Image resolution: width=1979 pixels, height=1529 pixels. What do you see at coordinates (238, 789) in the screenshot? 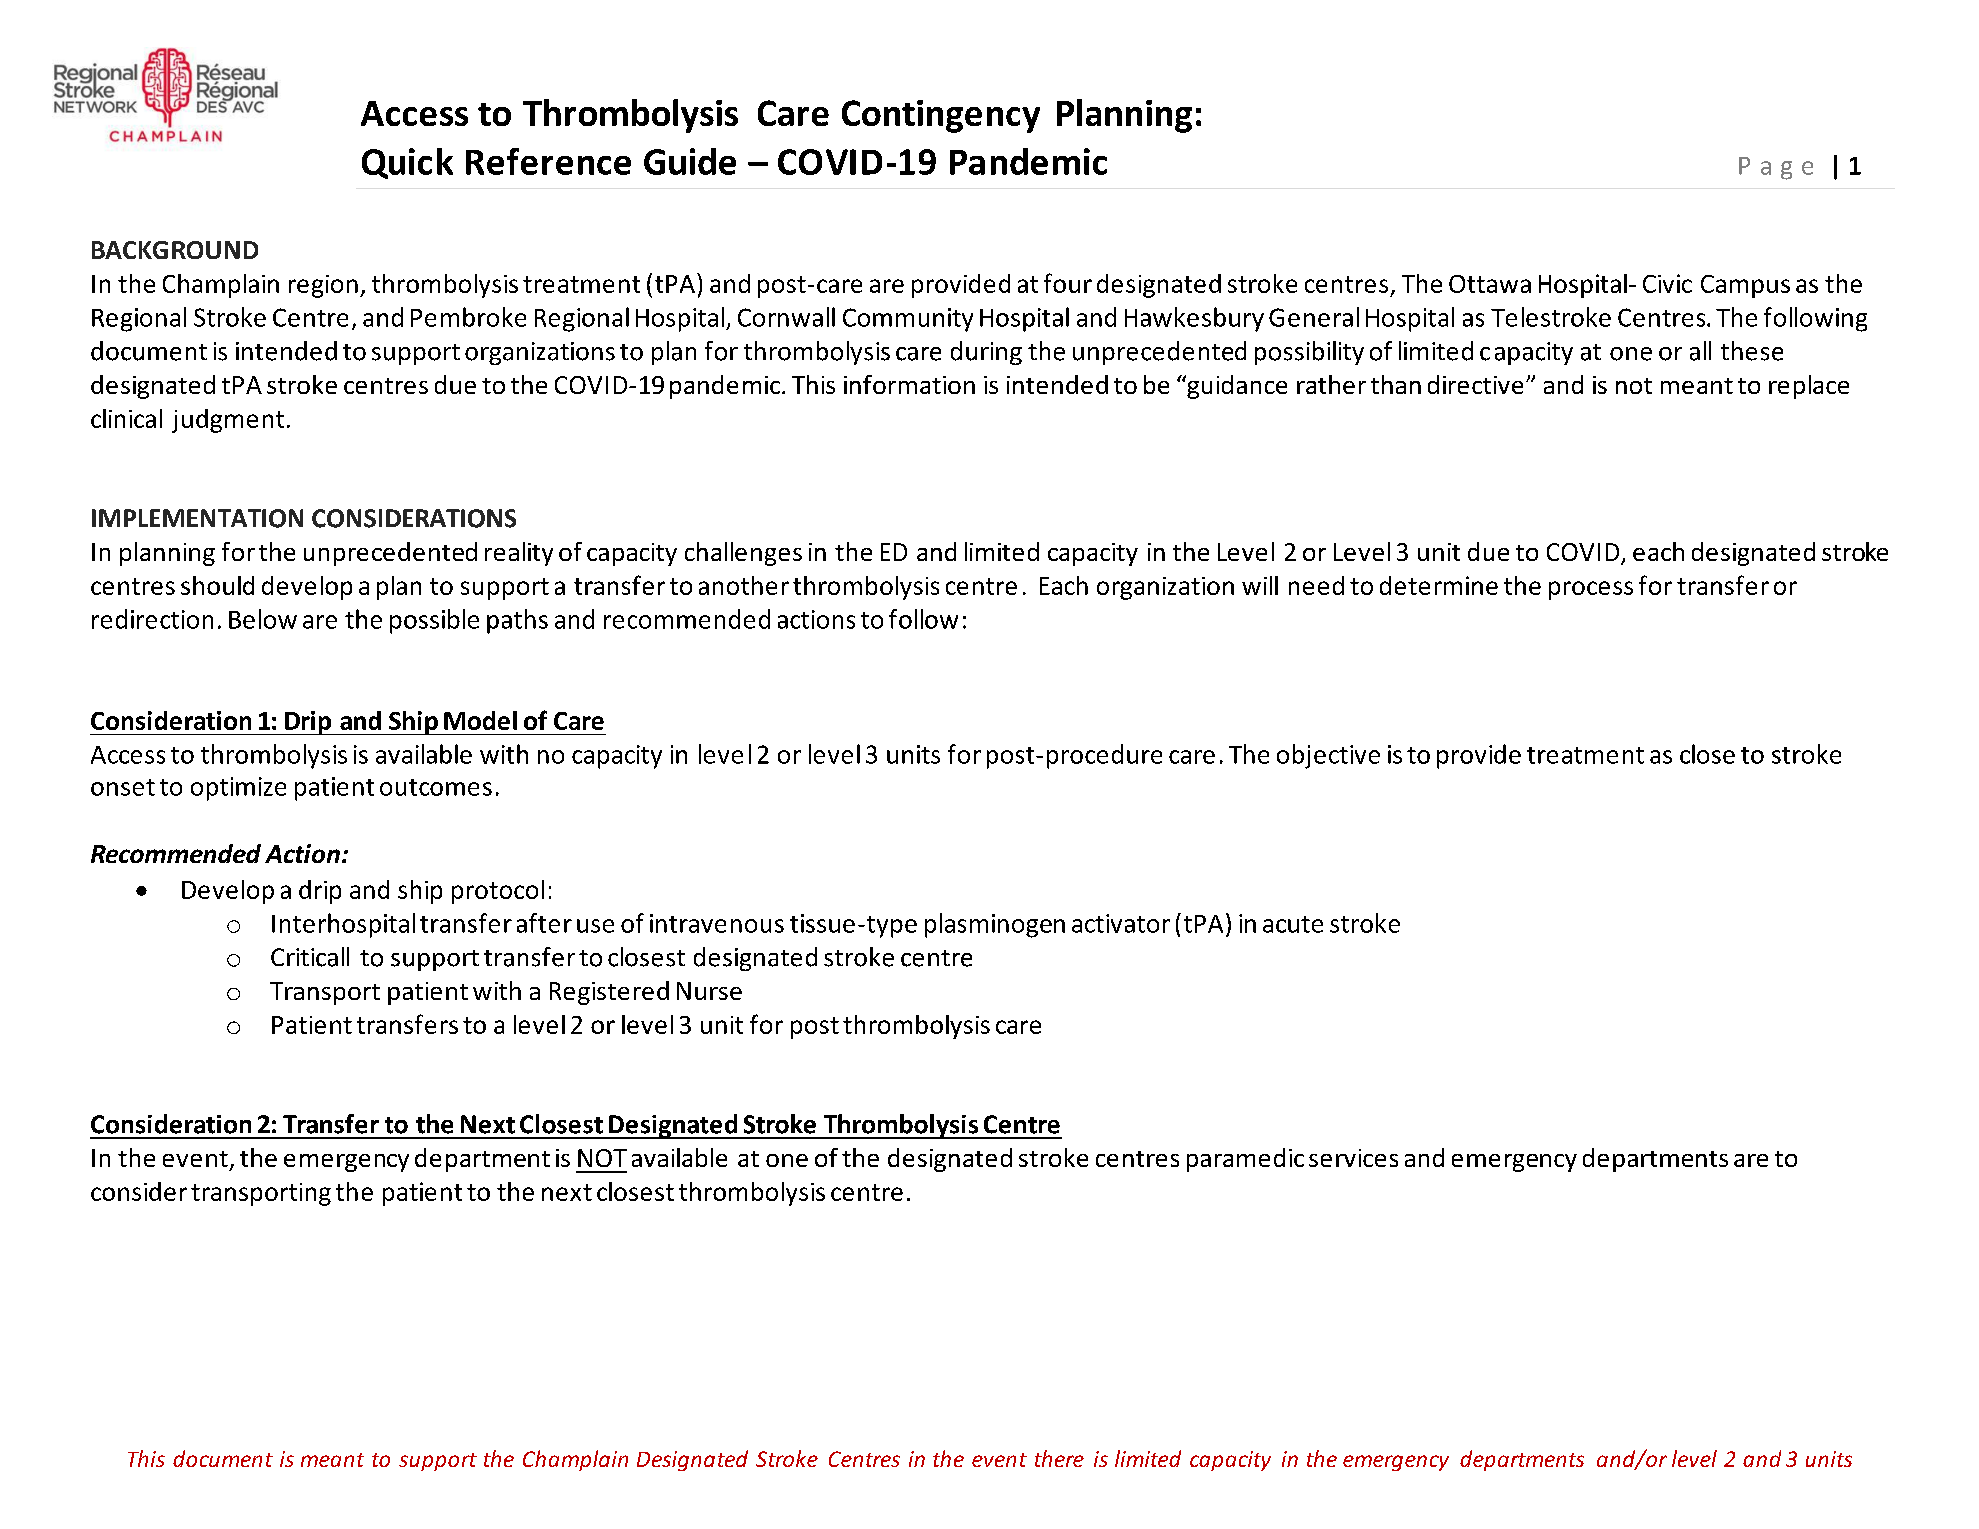
I see `optimize` at bounding box center [238, 789].
